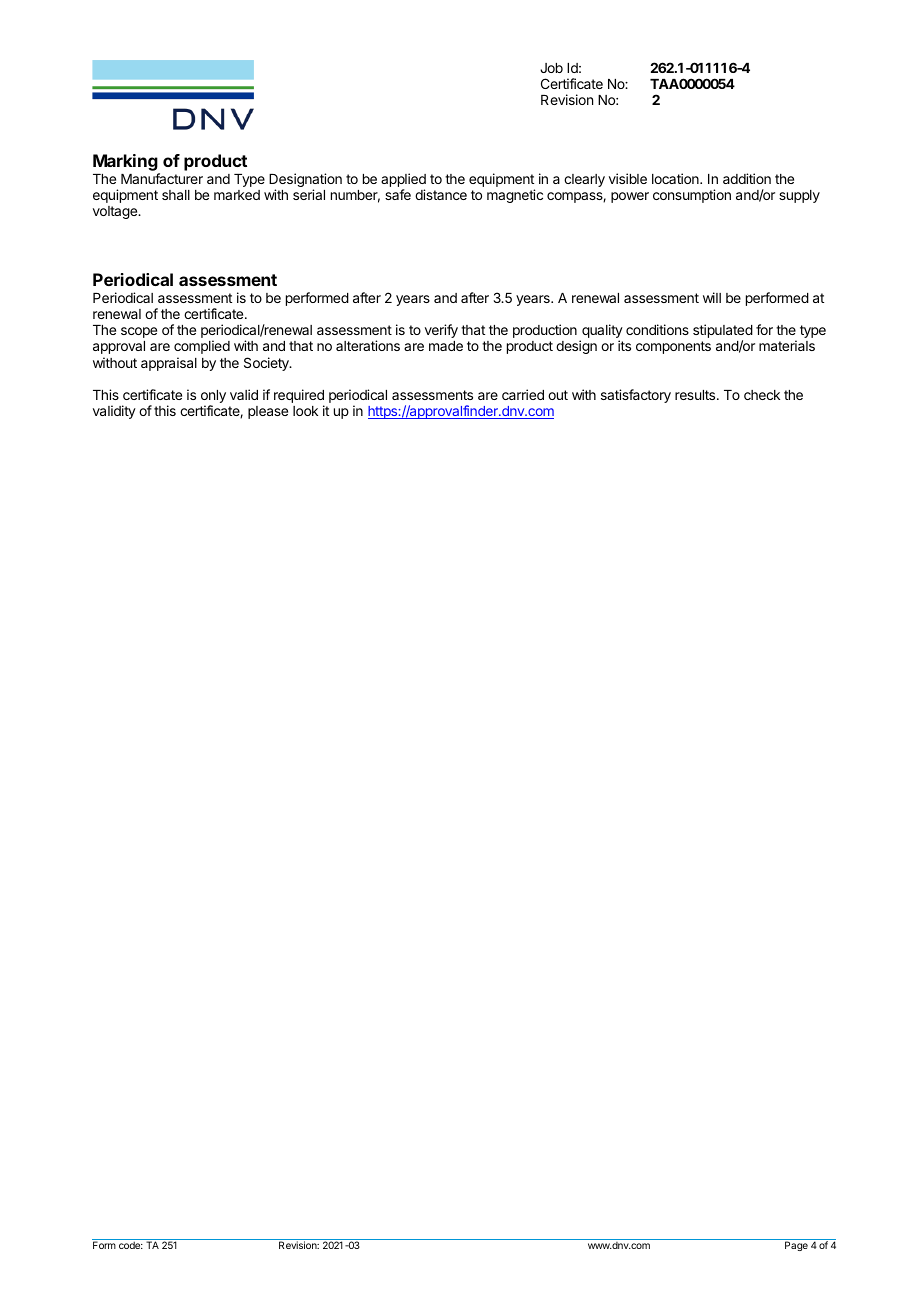 The image size is (924, 1308). I want to click on Page, so click(796, 1246).
